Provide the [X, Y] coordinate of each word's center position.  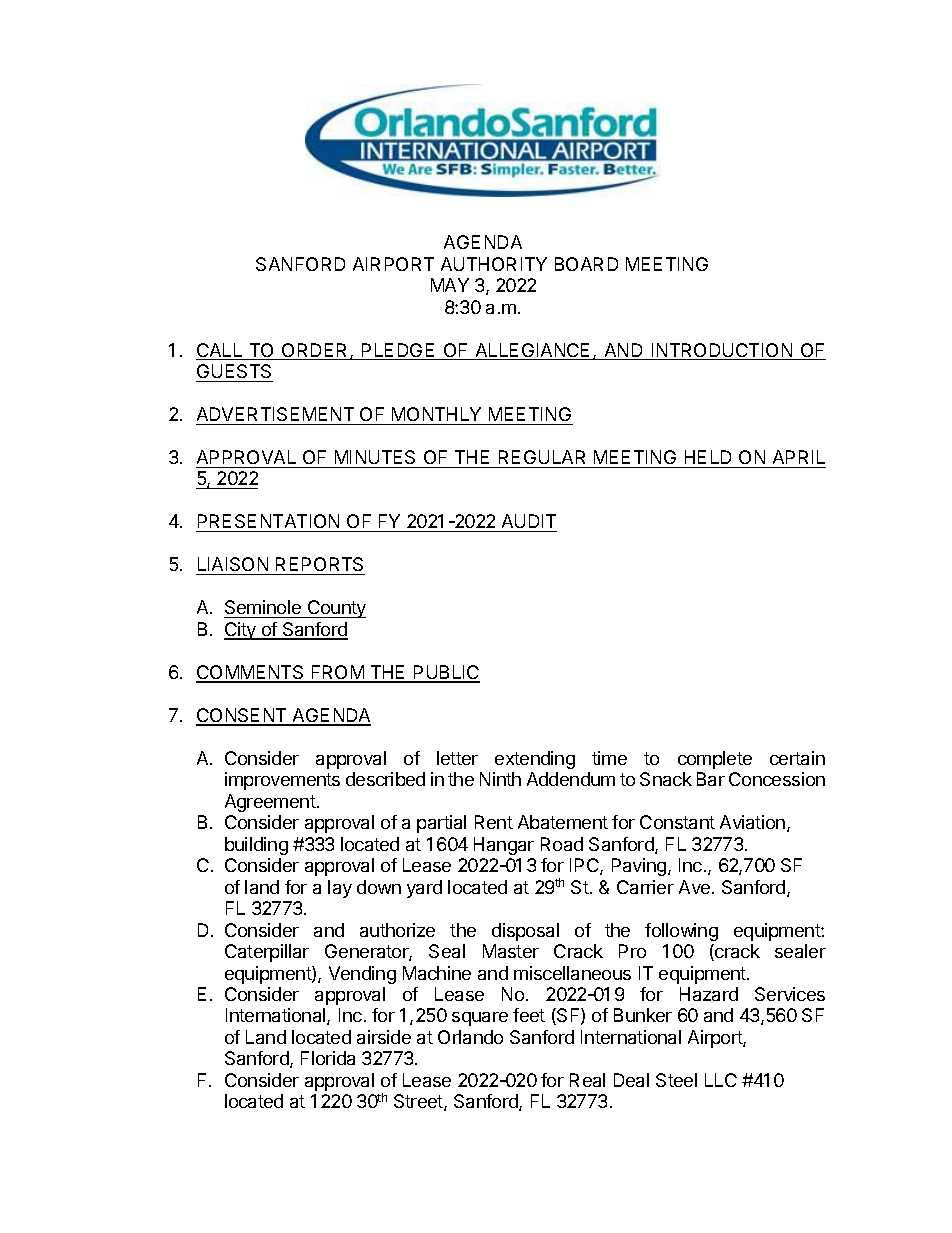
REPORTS [319, 566]
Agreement [270, 803]
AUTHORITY [494, 264]
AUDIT [528, 523]
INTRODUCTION [722, 351]
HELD [708, 457]
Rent [494, 822]
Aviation [752, 822]
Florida [328, 1058]
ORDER [315, 351]
